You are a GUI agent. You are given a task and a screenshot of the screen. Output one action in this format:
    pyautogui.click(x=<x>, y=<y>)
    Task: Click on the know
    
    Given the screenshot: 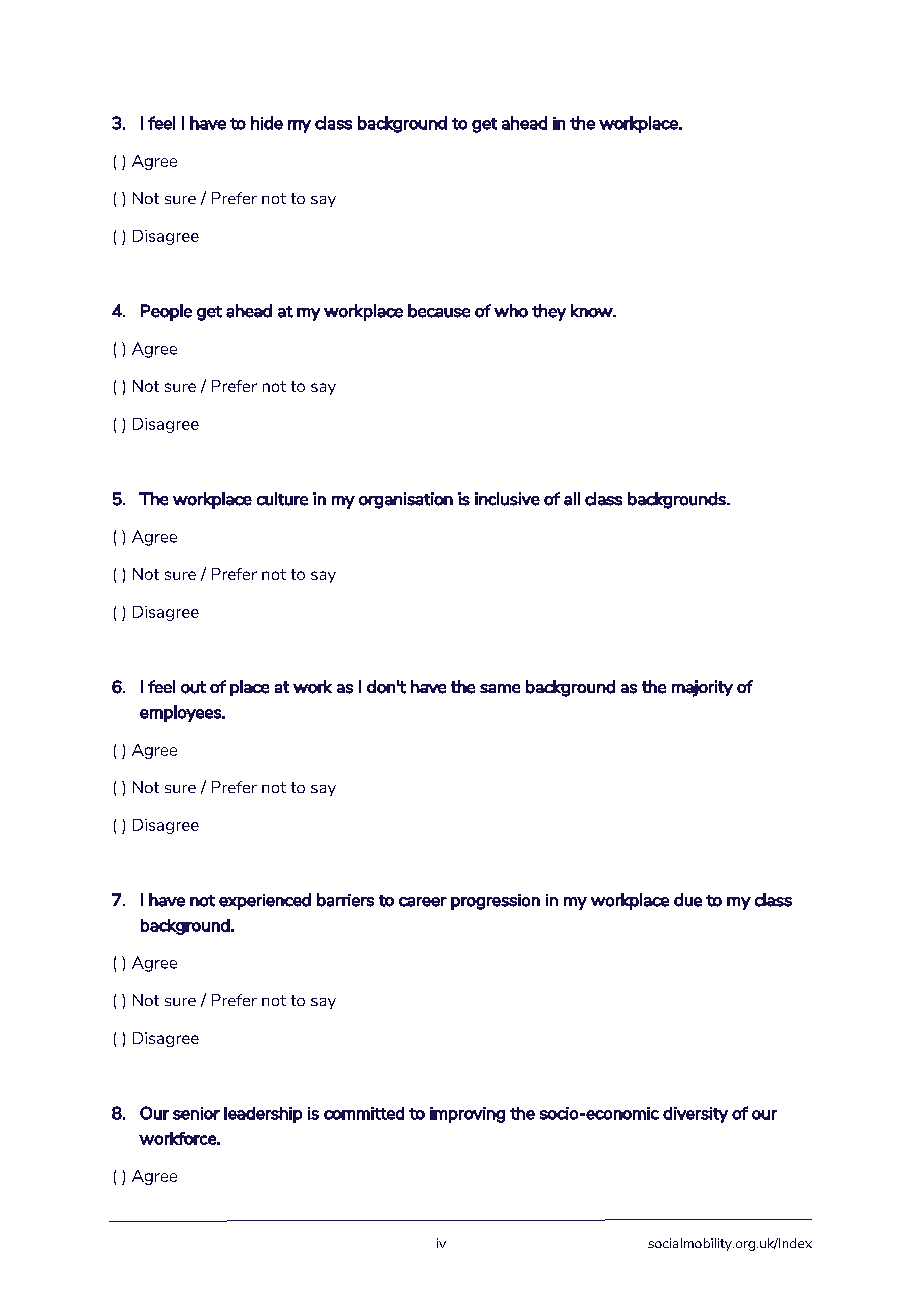 What is the action you would take?
    pyautogui.click(x=593, y=311)
